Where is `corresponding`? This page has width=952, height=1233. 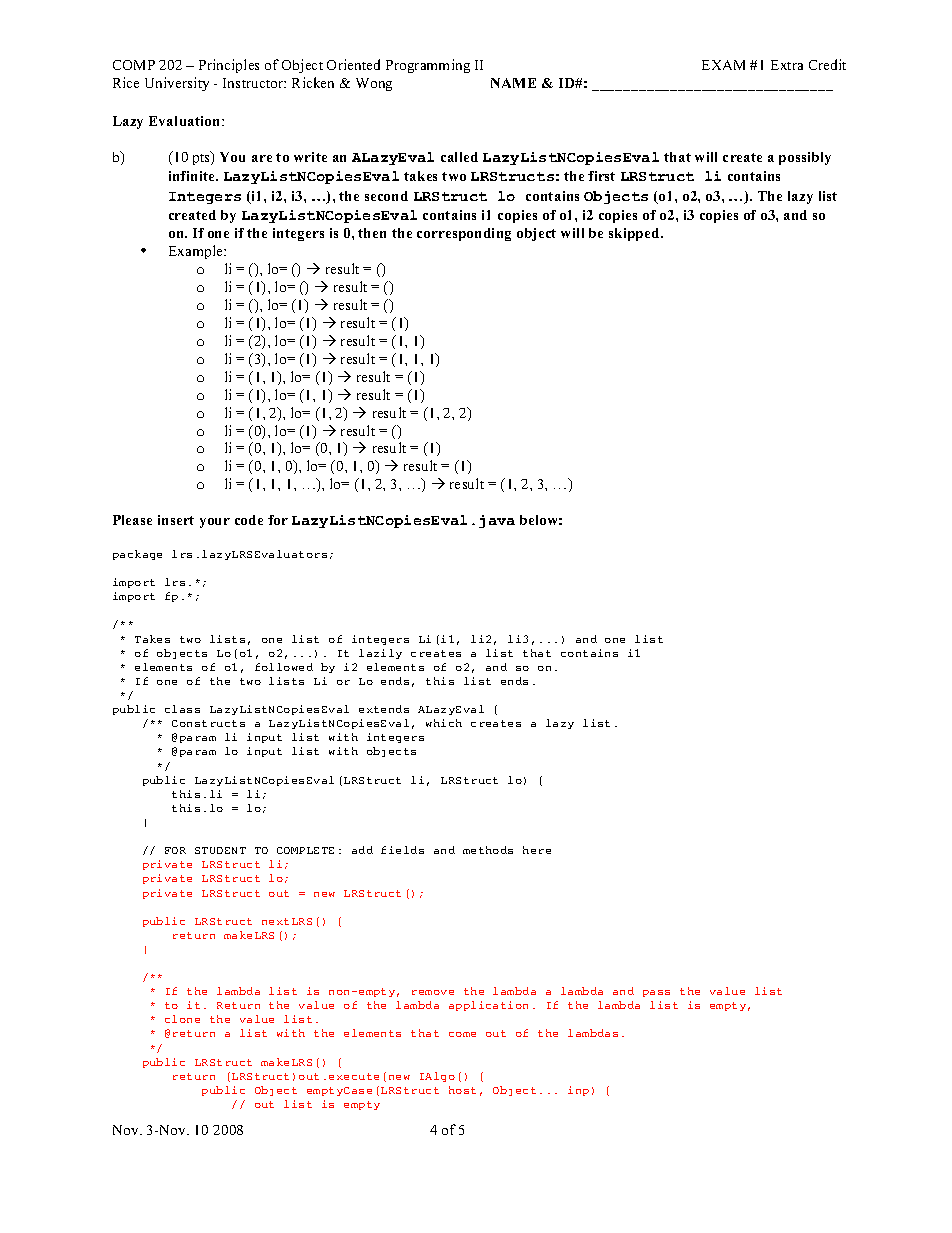
corresponding is located at coordinates (464, 234).
